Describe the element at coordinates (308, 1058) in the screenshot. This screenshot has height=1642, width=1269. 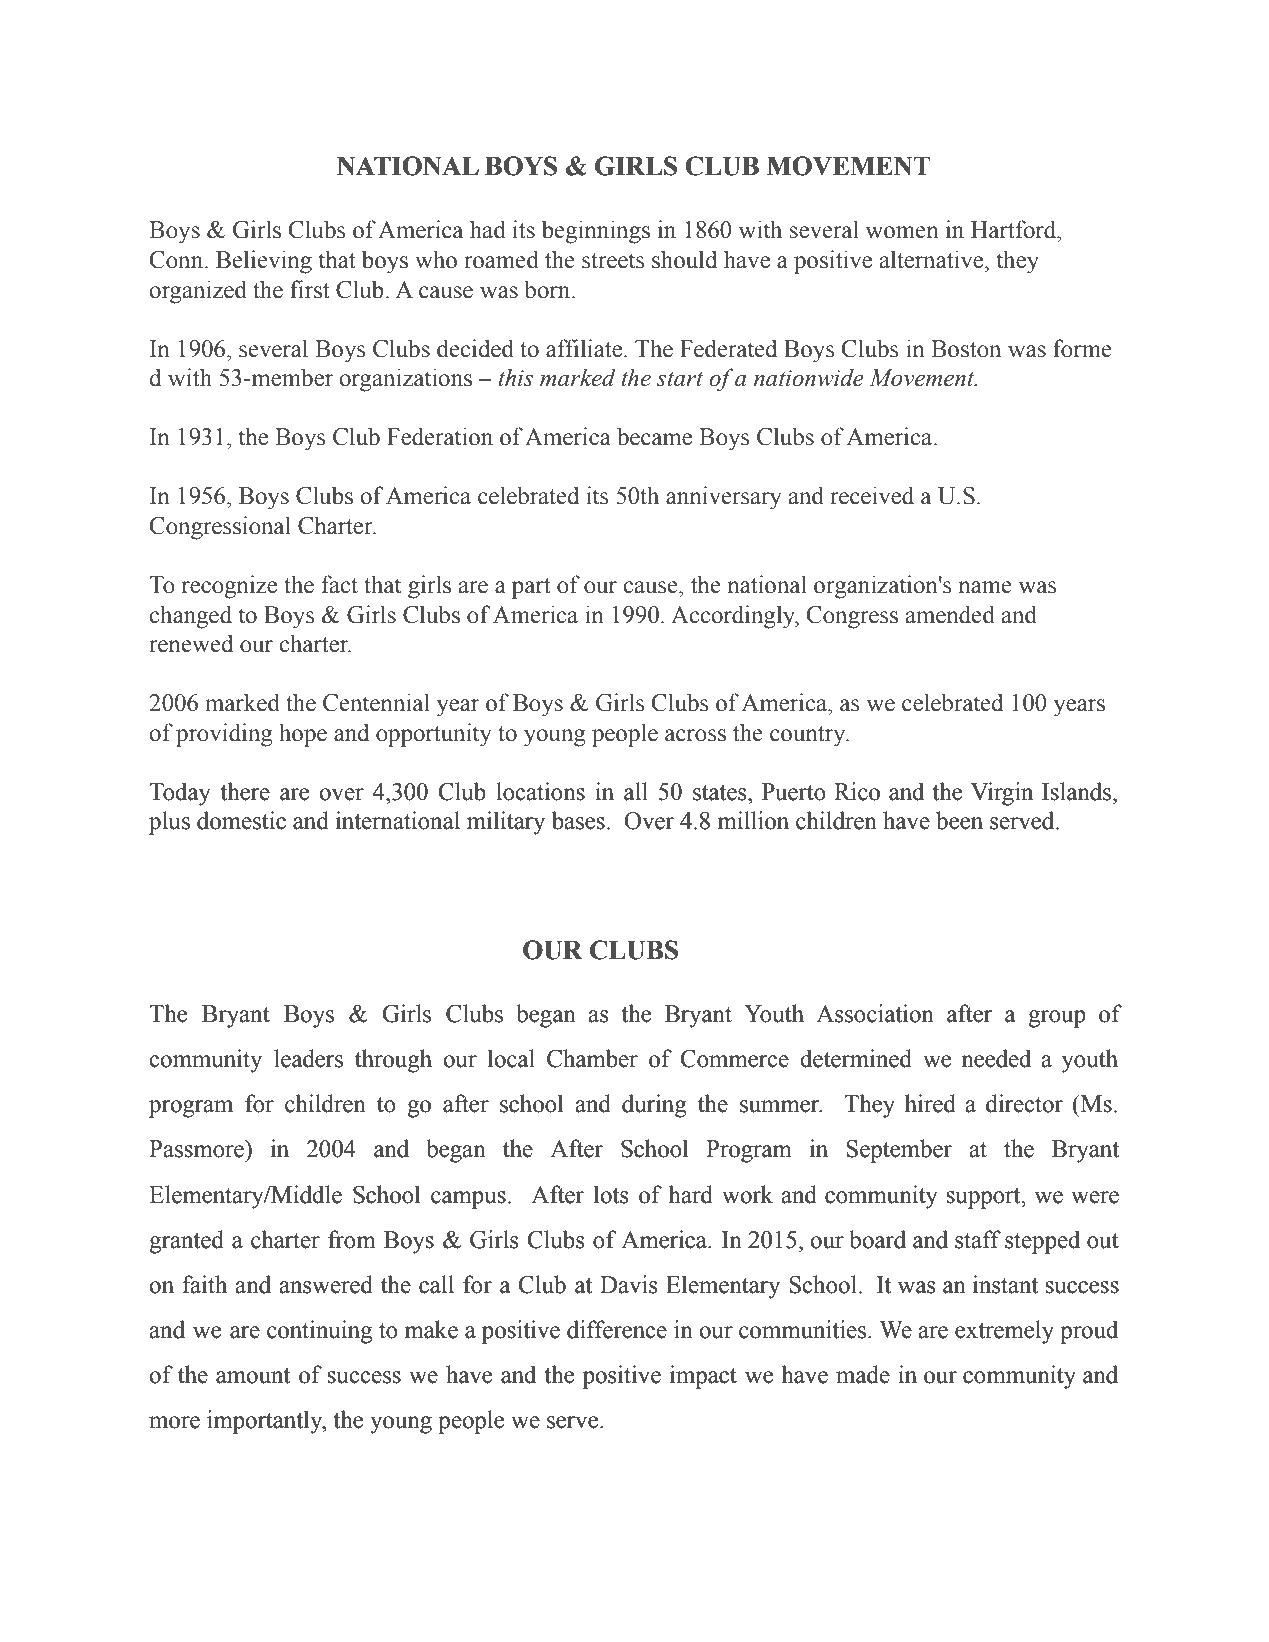
I see `leaders` at that location.
